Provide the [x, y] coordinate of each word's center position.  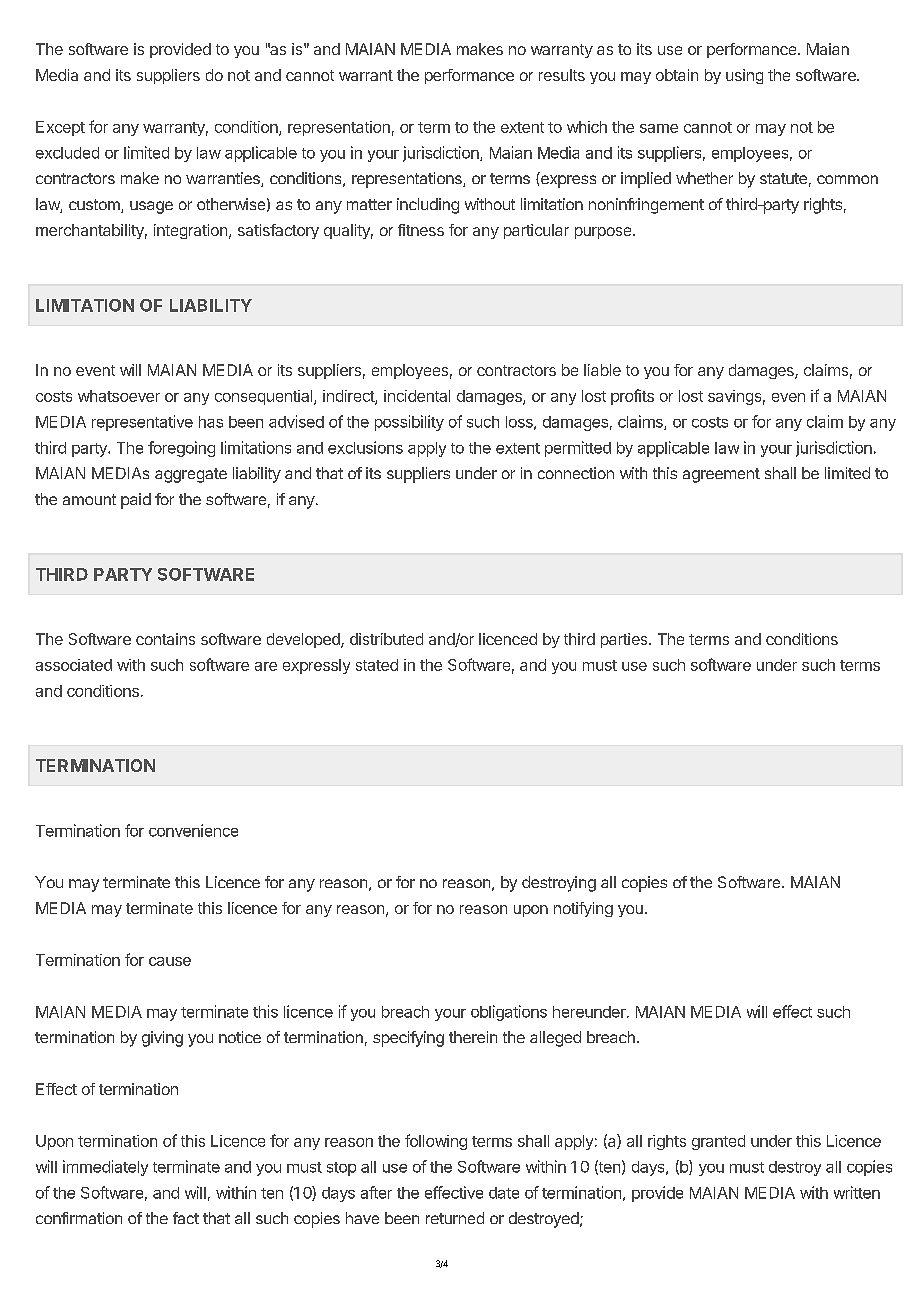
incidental [417, 396]
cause [170, 961]
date [504, 1193]
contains [165, 639]
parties [625, 640]
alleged [555, 1039]
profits [632, 397]
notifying [583, 909]
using [744, 76]
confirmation [79, 1218]
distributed [386, 639]
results [562, 75]
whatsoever [119, 396]
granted [718, 1142]
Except [60, 128]
